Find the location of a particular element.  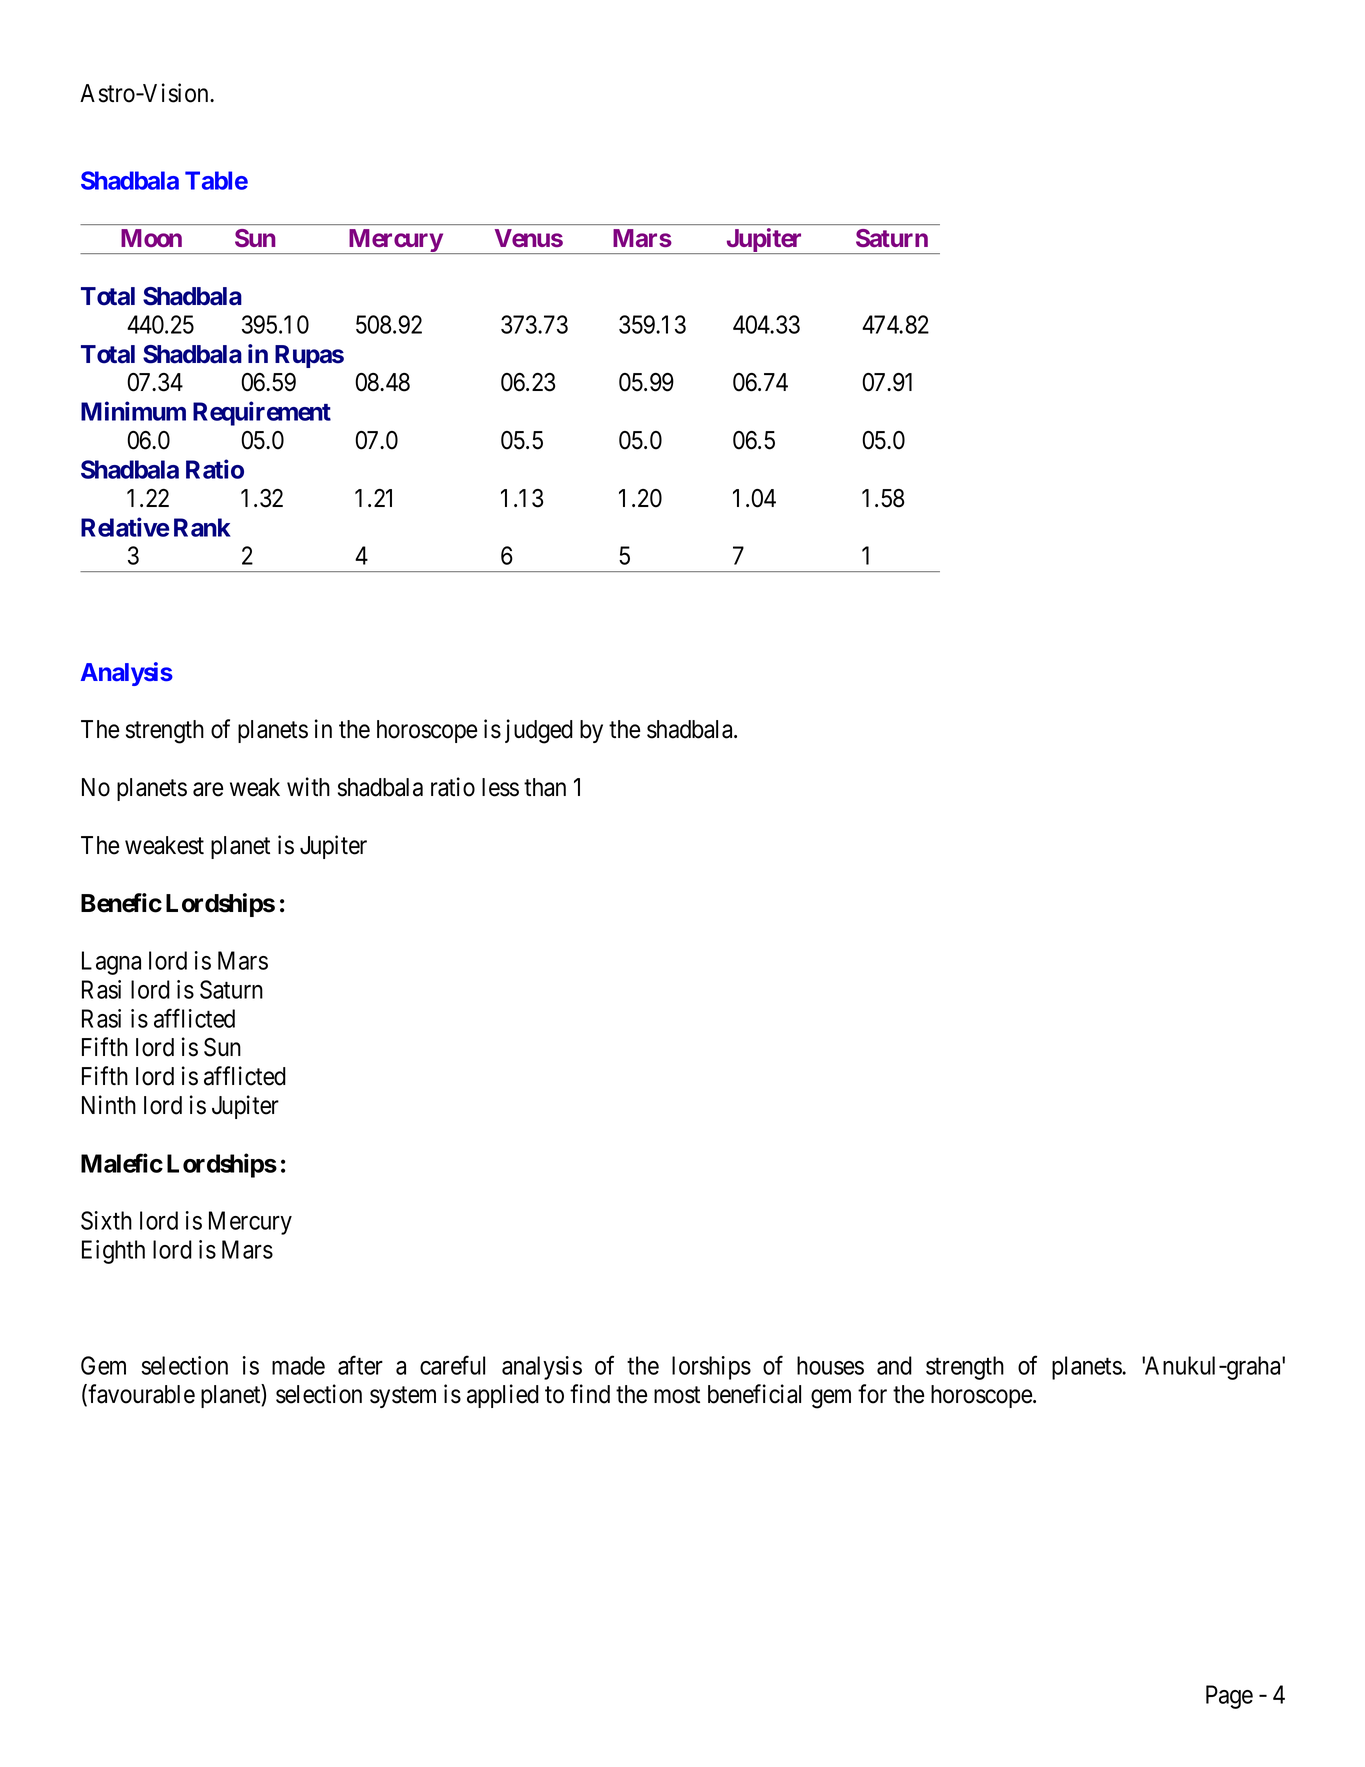

and is located at coordinates (894, 1365).
